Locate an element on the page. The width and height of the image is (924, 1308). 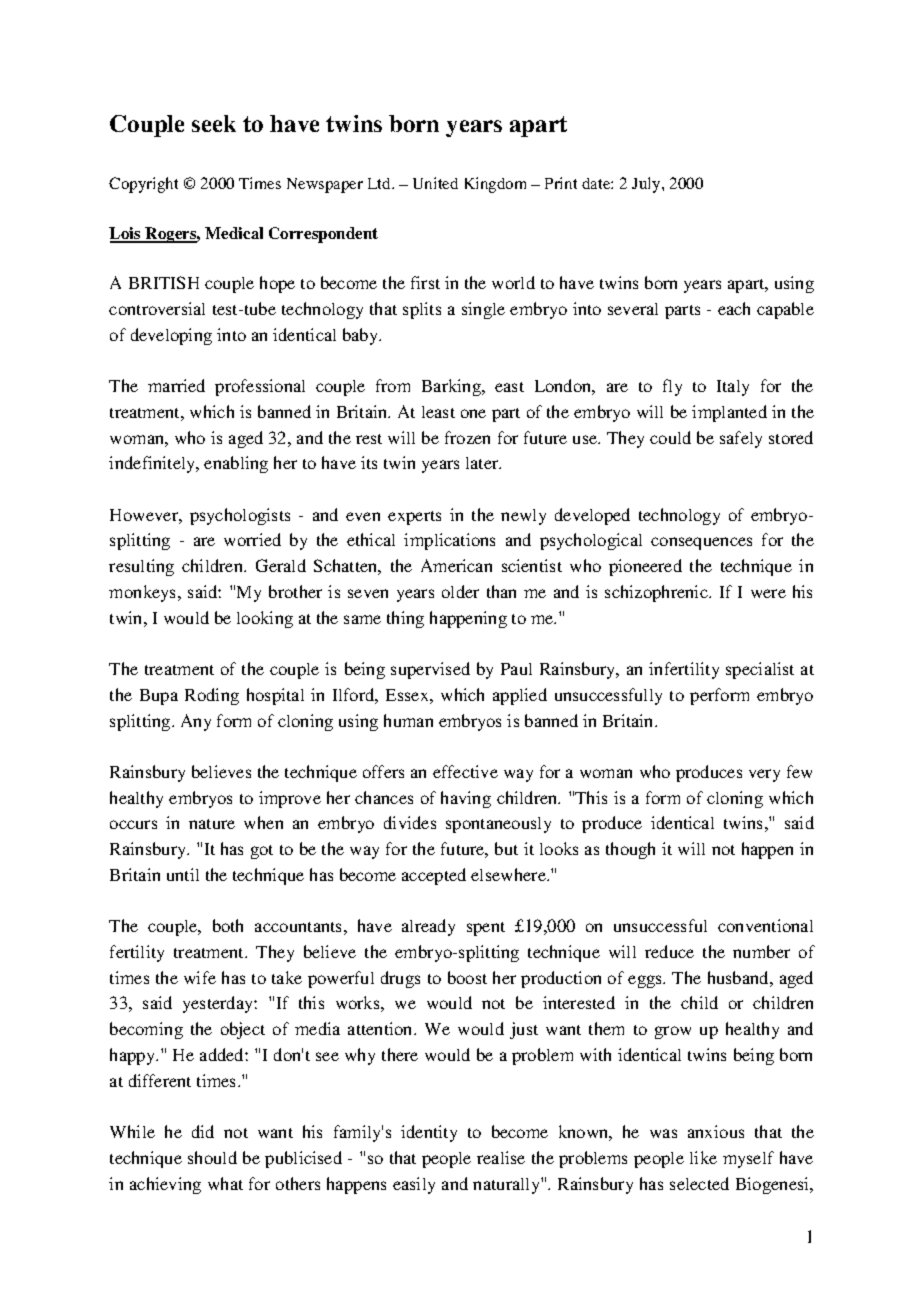
spent is located at coordinates (486, 929).
